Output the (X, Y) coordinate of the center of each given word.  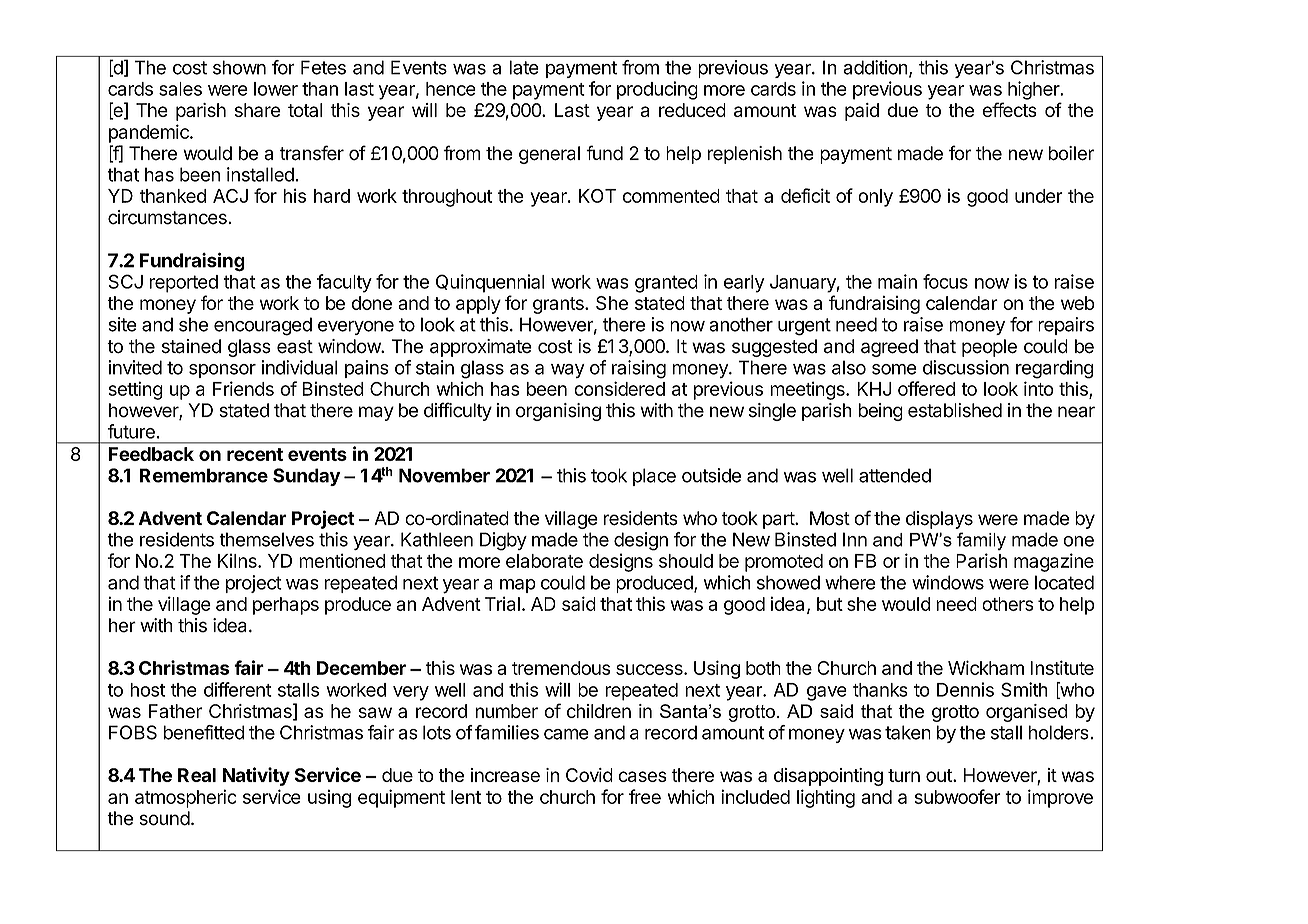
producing (657, 90)
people (989, 348)
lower (276, 89)
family (981, 541)
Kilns (238, 560)
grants (559, 305)
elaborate (544, 561)
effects (1010, 109)
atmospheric (186, 798)
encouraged (263, 326)
